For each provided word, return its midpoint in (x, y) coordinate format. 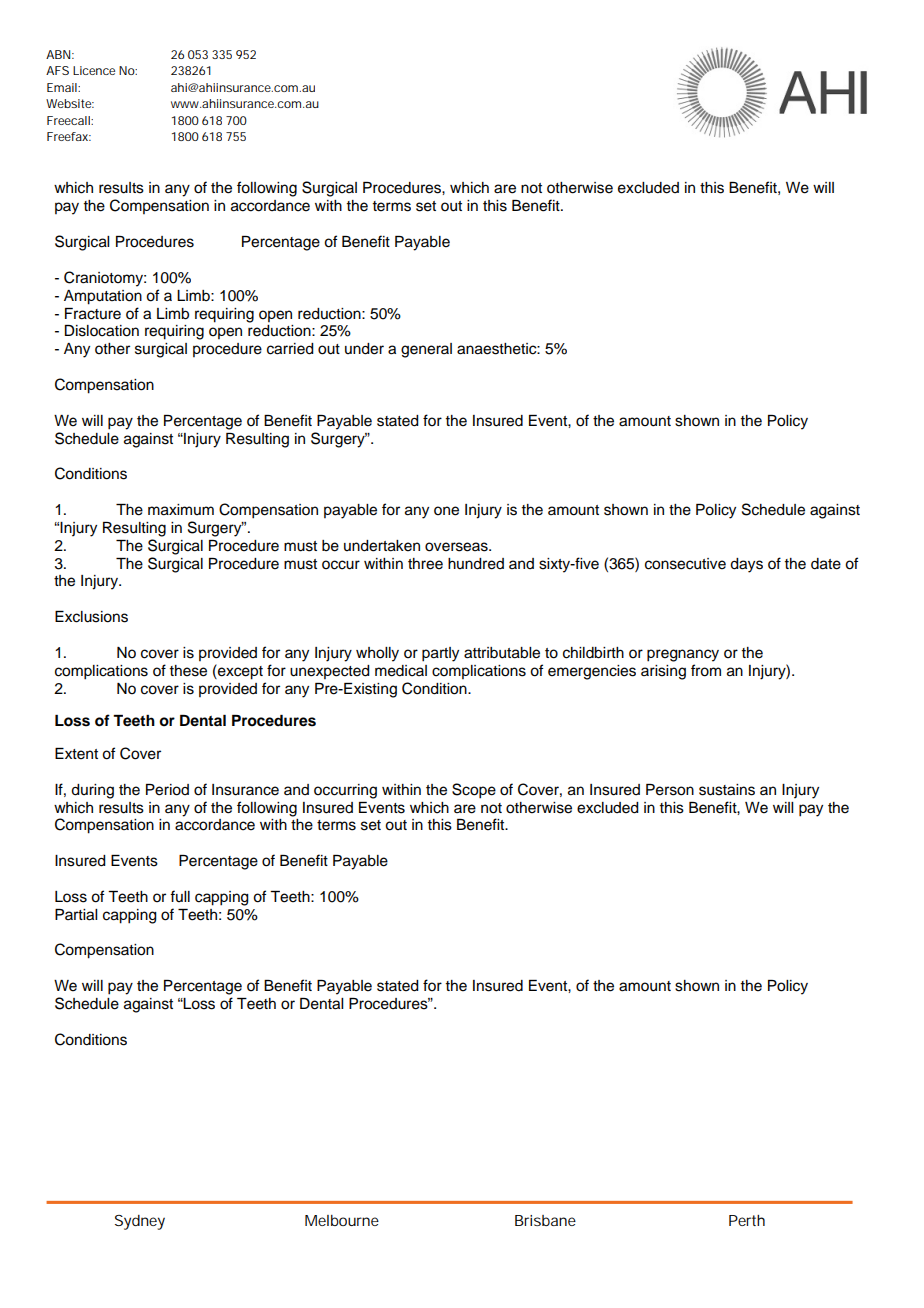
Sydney (140, 1222)
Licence (94, 70)
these (188, 671)
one (446, 511)
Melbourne (342, 1220)
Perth (747, 1220)
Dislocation (102, 331)
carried (290, 349)
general (426, 350)
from (706, 670)
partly (440, 654)
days (746, 565)
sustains (727, 790)
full (180, 896)
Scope (474, 791)
